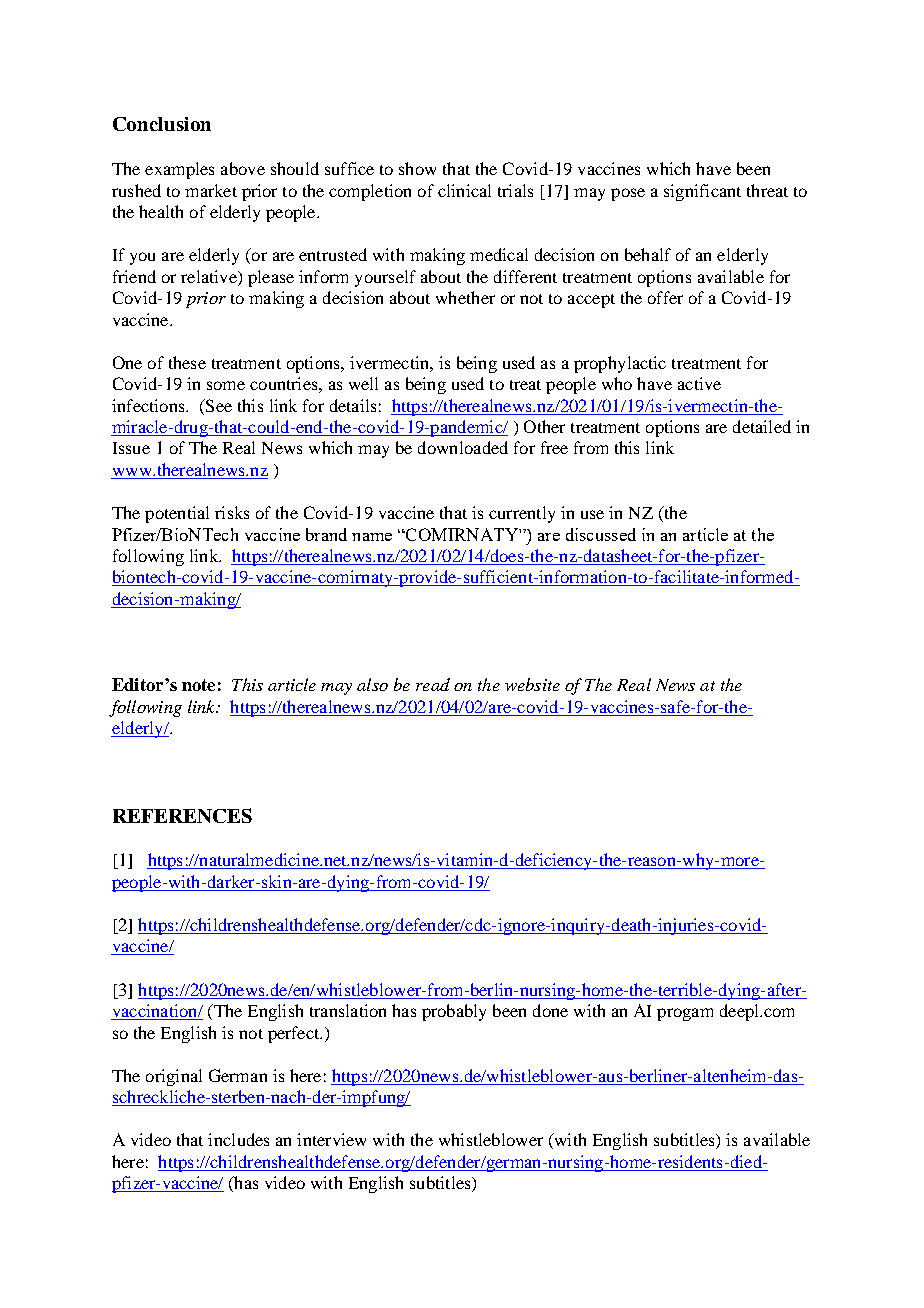 The height and width of the screenshot is (1308, 924). I want to click on active, so click(699, 383).
